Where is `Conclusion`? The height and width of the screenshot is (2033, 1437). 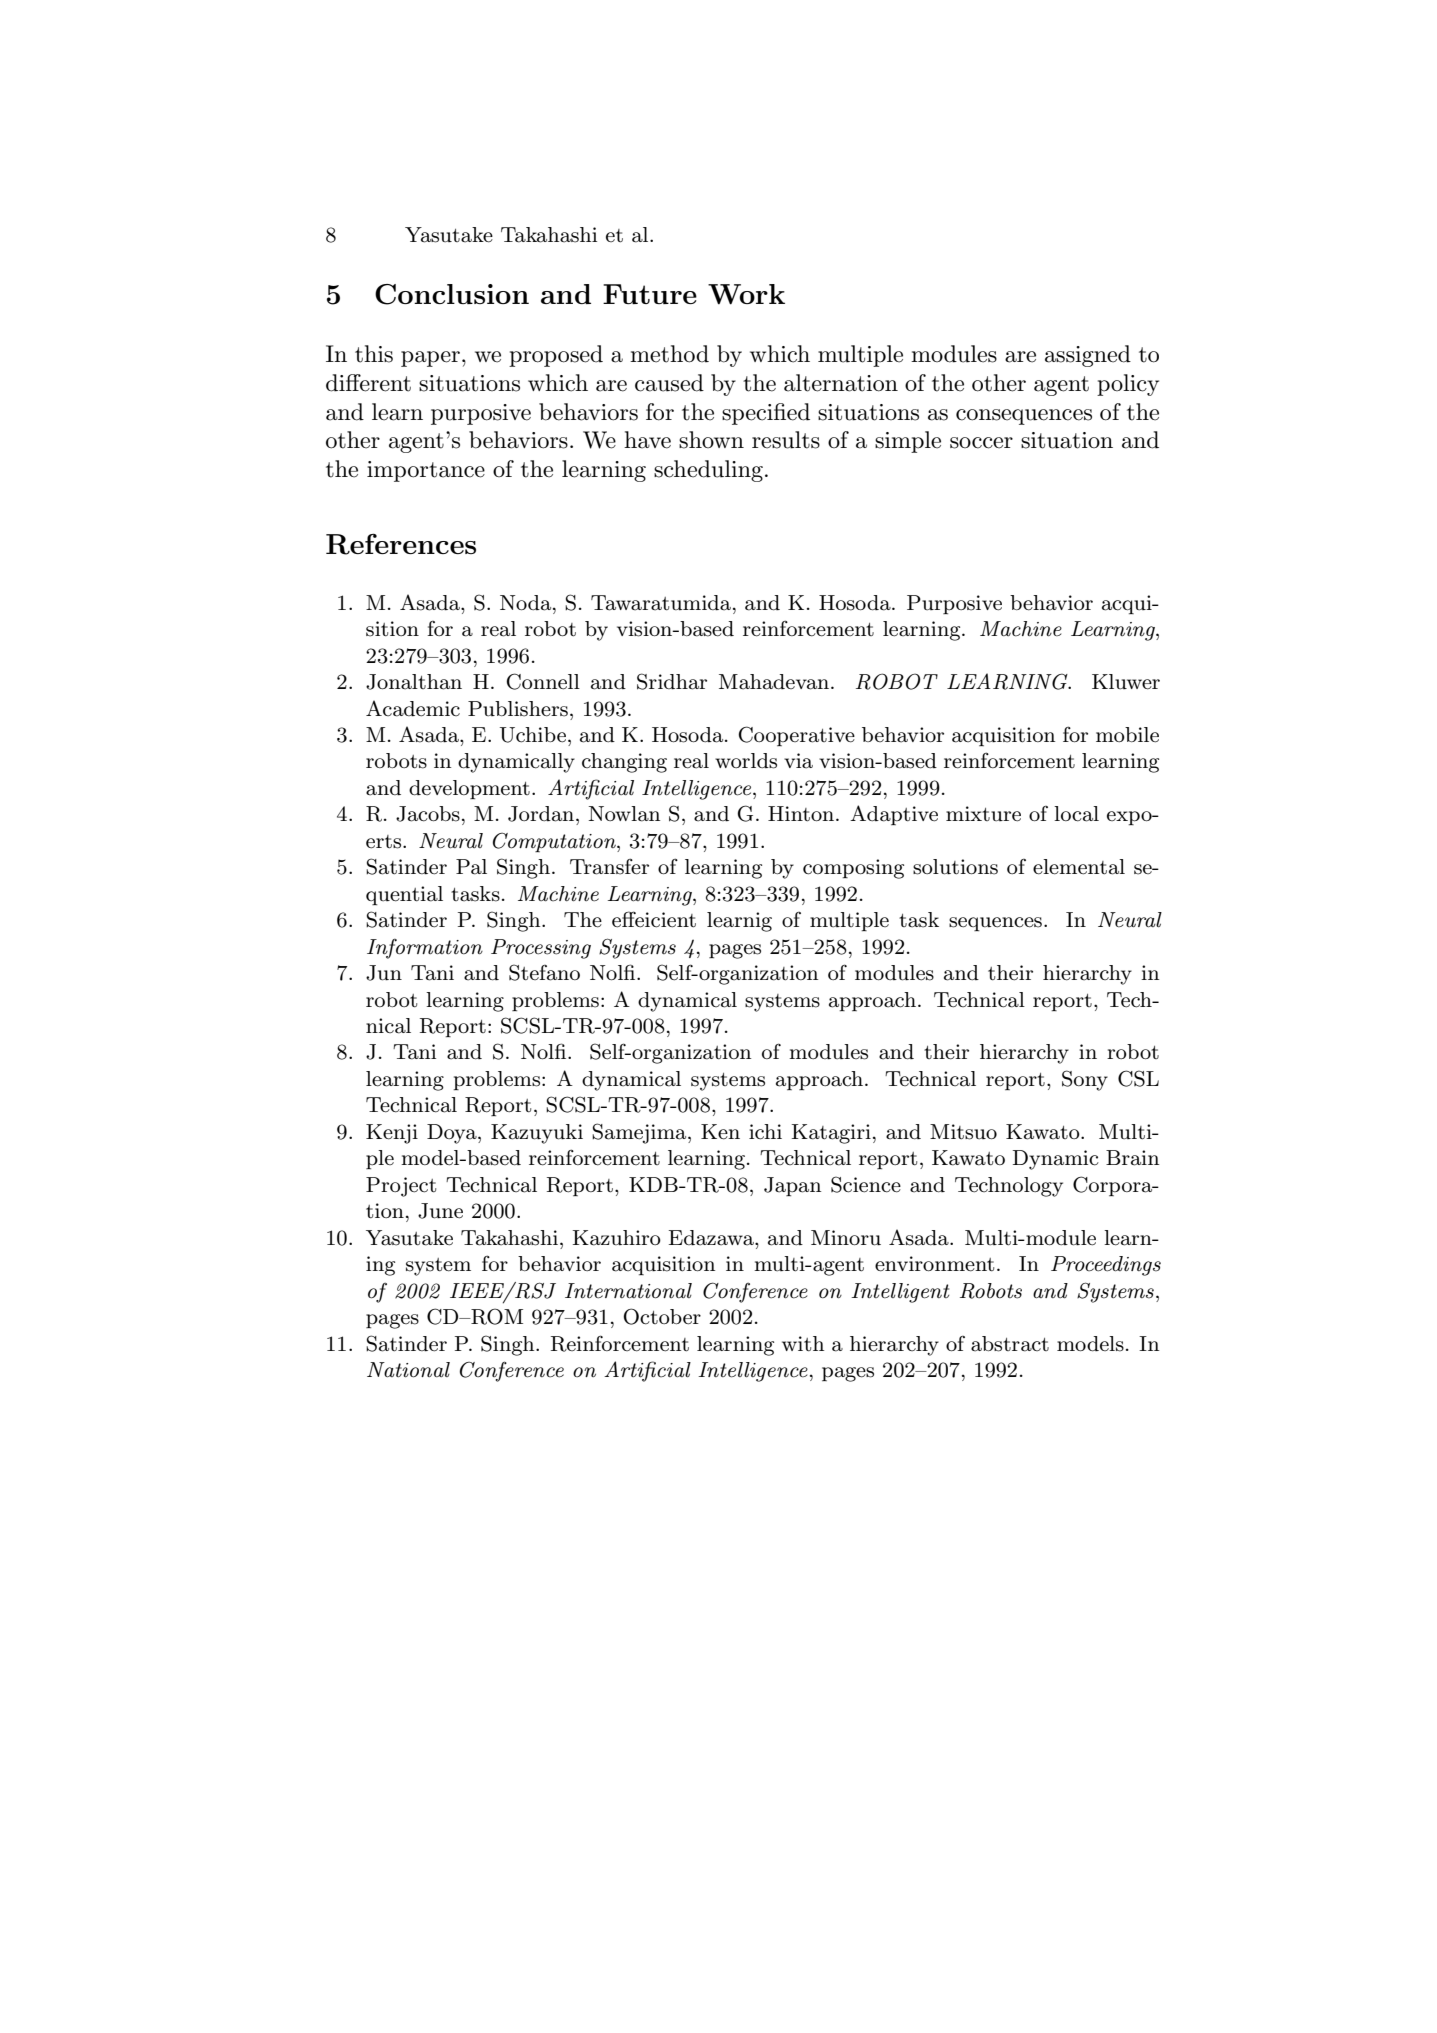
Conclusion is located at coordinates (452, 294).
